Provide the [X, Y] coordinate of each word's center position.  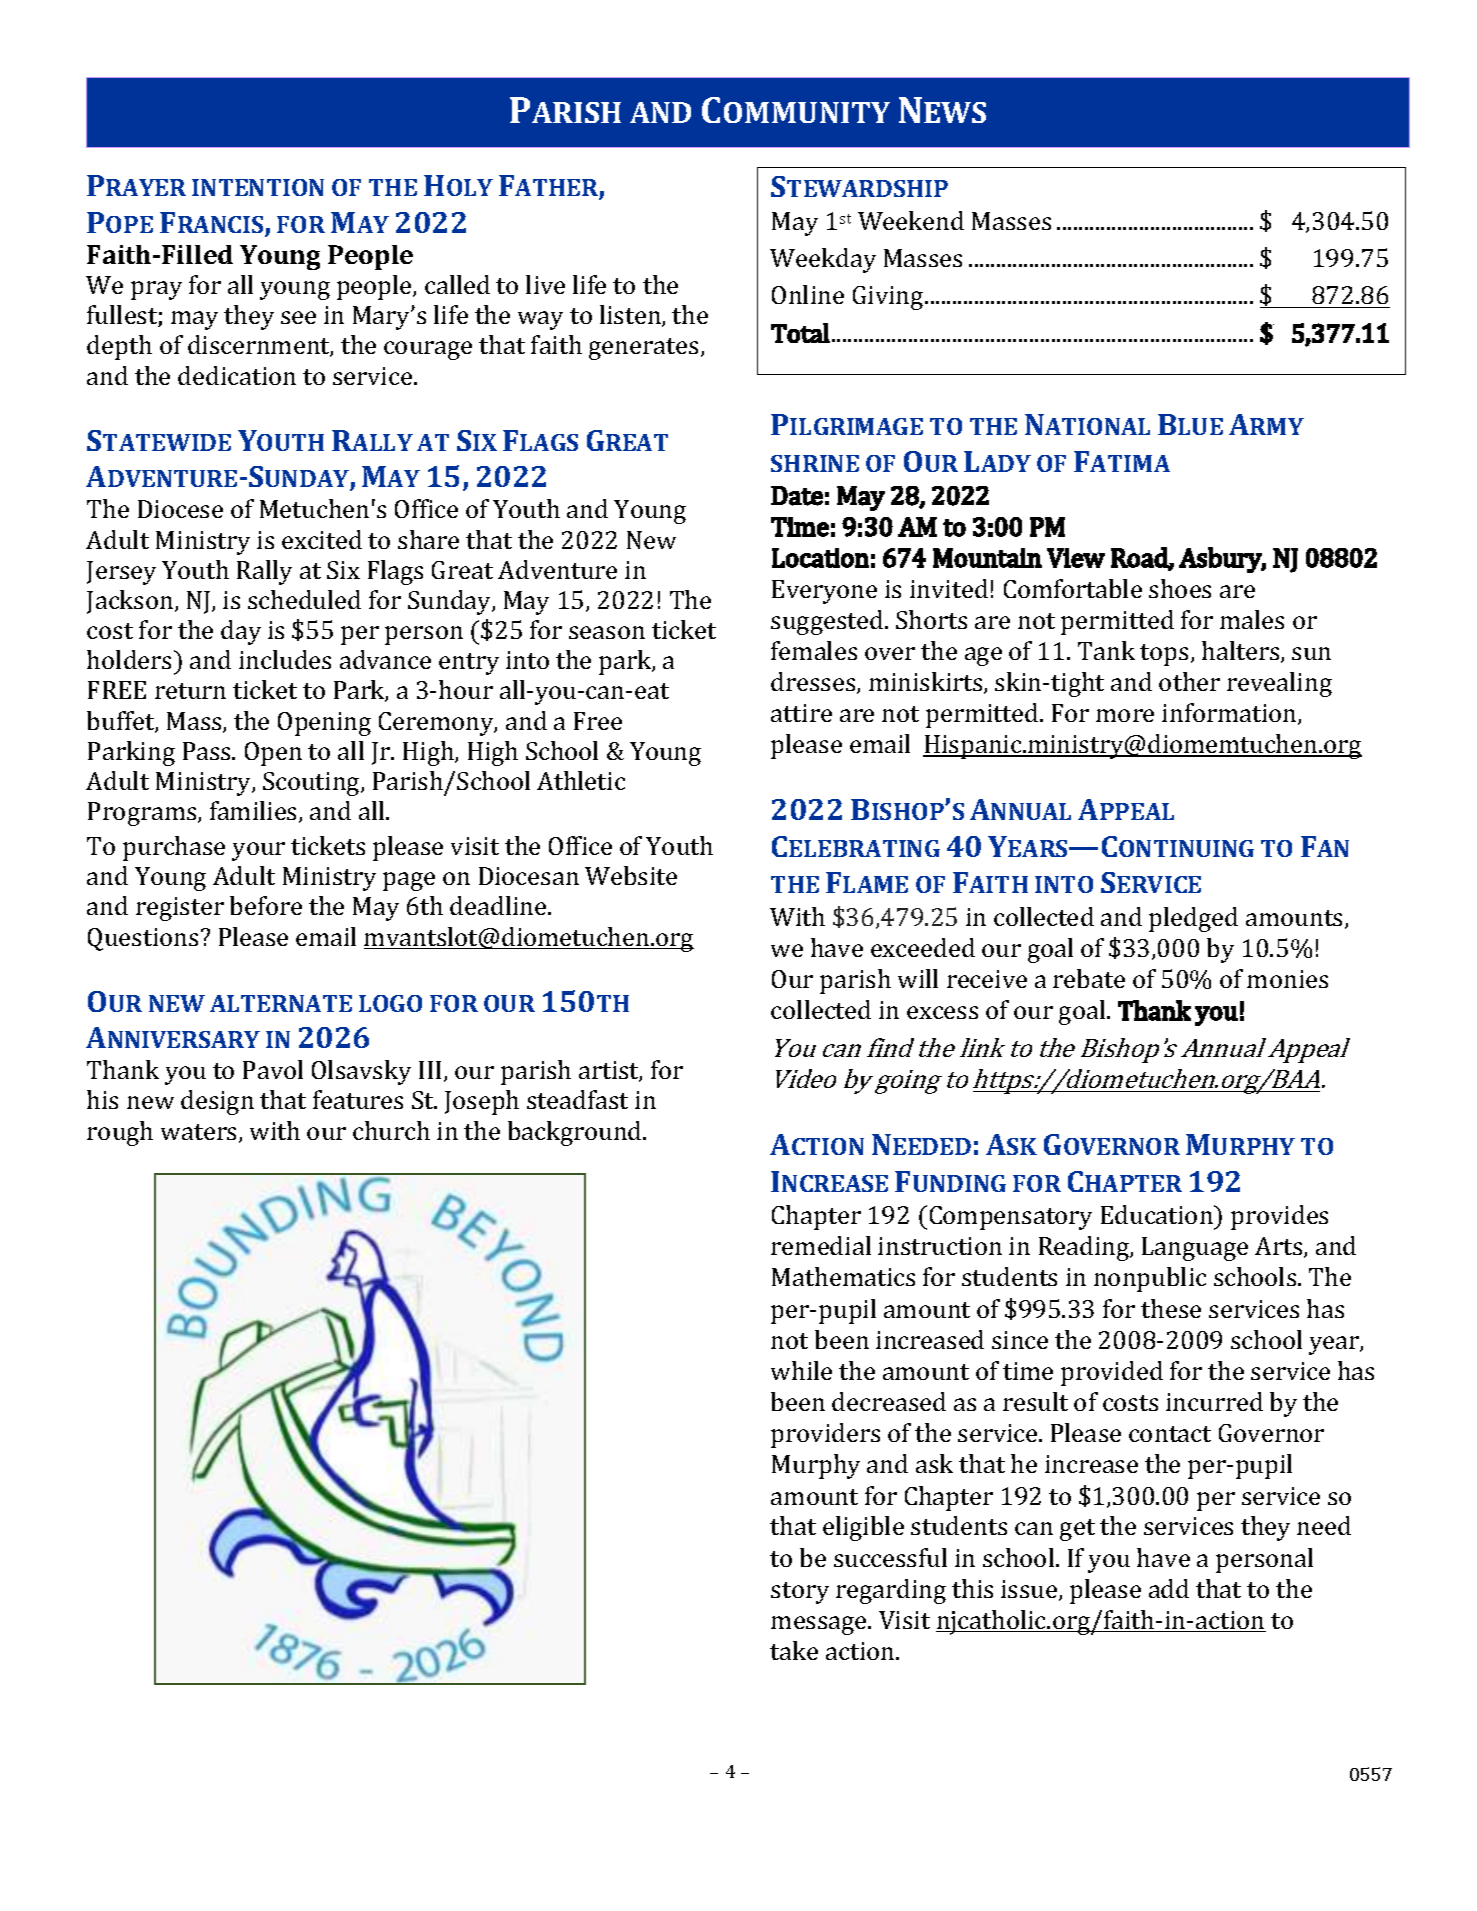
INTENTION [258, 187]
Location [820, 558]
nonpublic [1150, 1279]
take [794, 1650]
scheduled [304, 599]
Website [631, 875]
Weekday [823, 260]
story [800, 1593]
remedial [821, 1245]
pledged [1193, 919]
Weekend [911, 220]
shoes [1180, 588]
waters [198, 1132]
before [266, 905]
